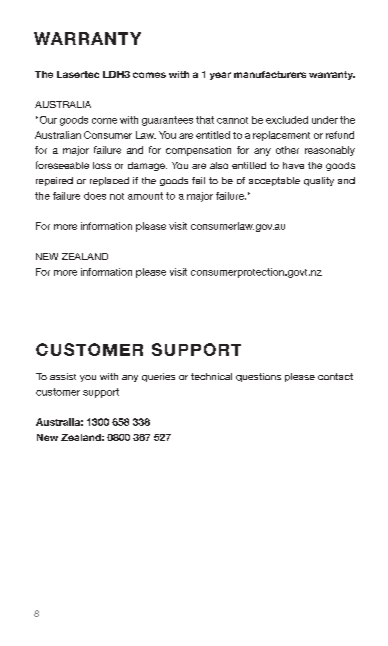  What do you see at coordinates (319, 181) in the page?
I see `quality` at bounding box center [319, 181].
